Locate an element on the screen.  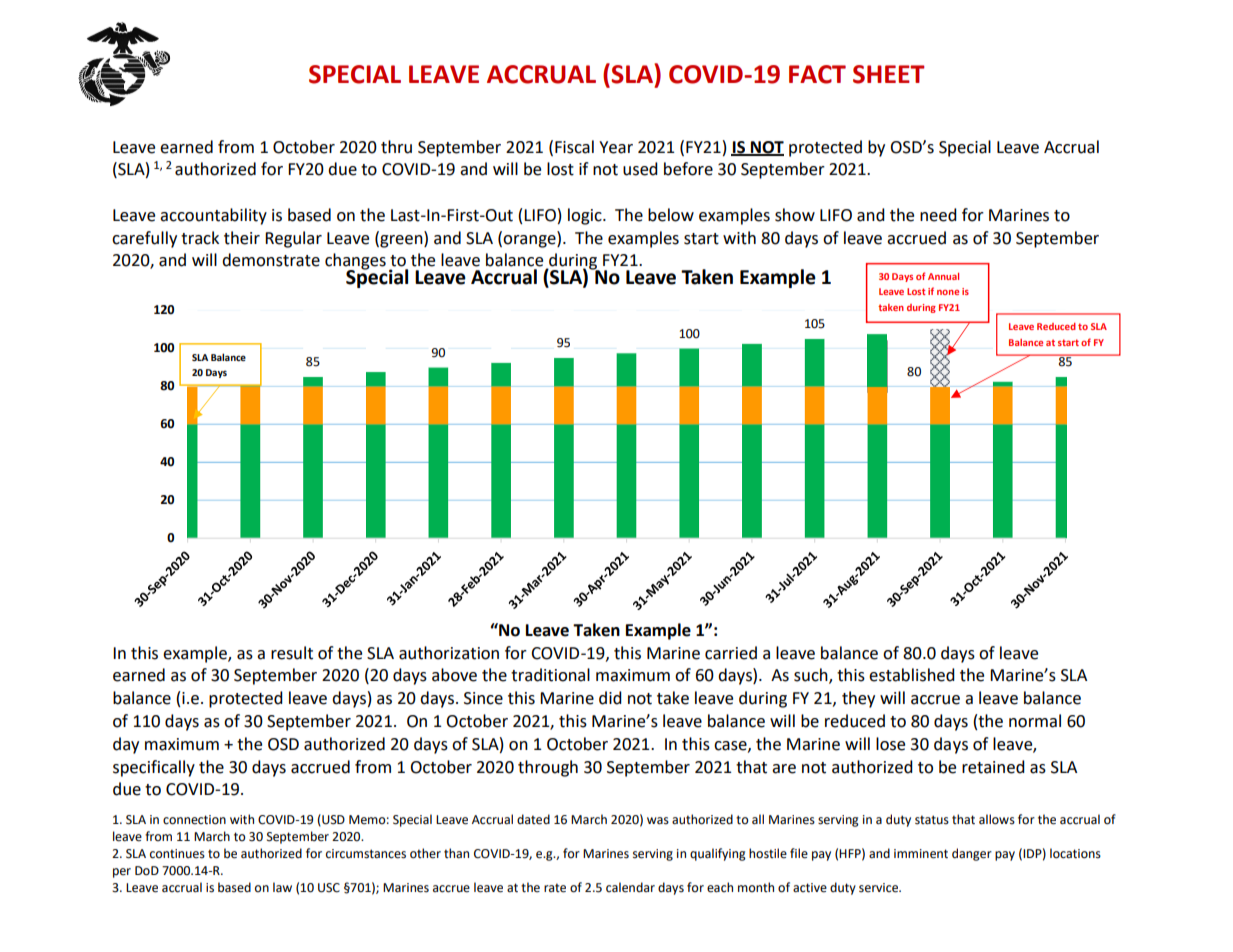
established is located at coordinates (912, 675).
